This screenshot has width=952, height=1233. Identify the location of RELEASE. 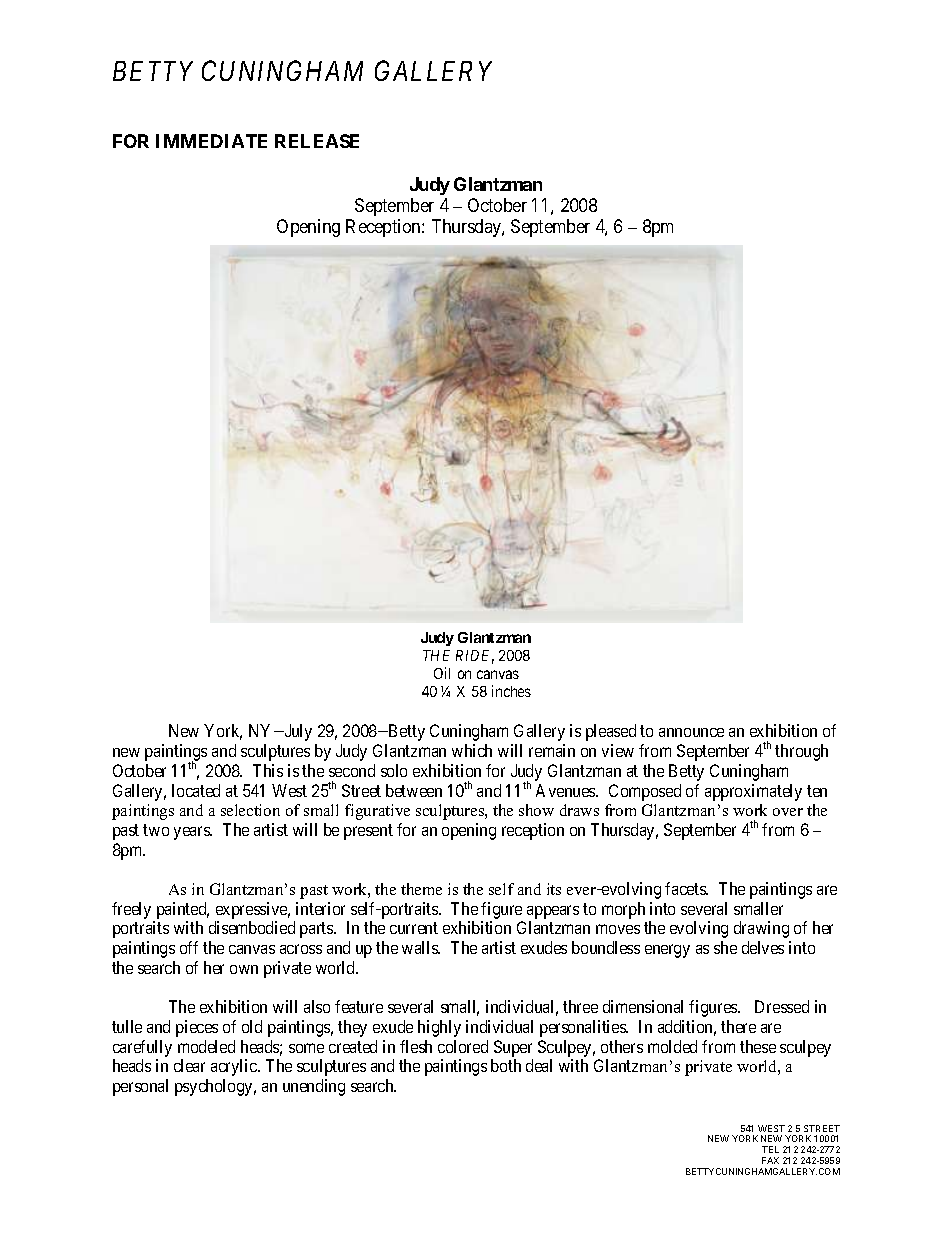
(317, 141).
